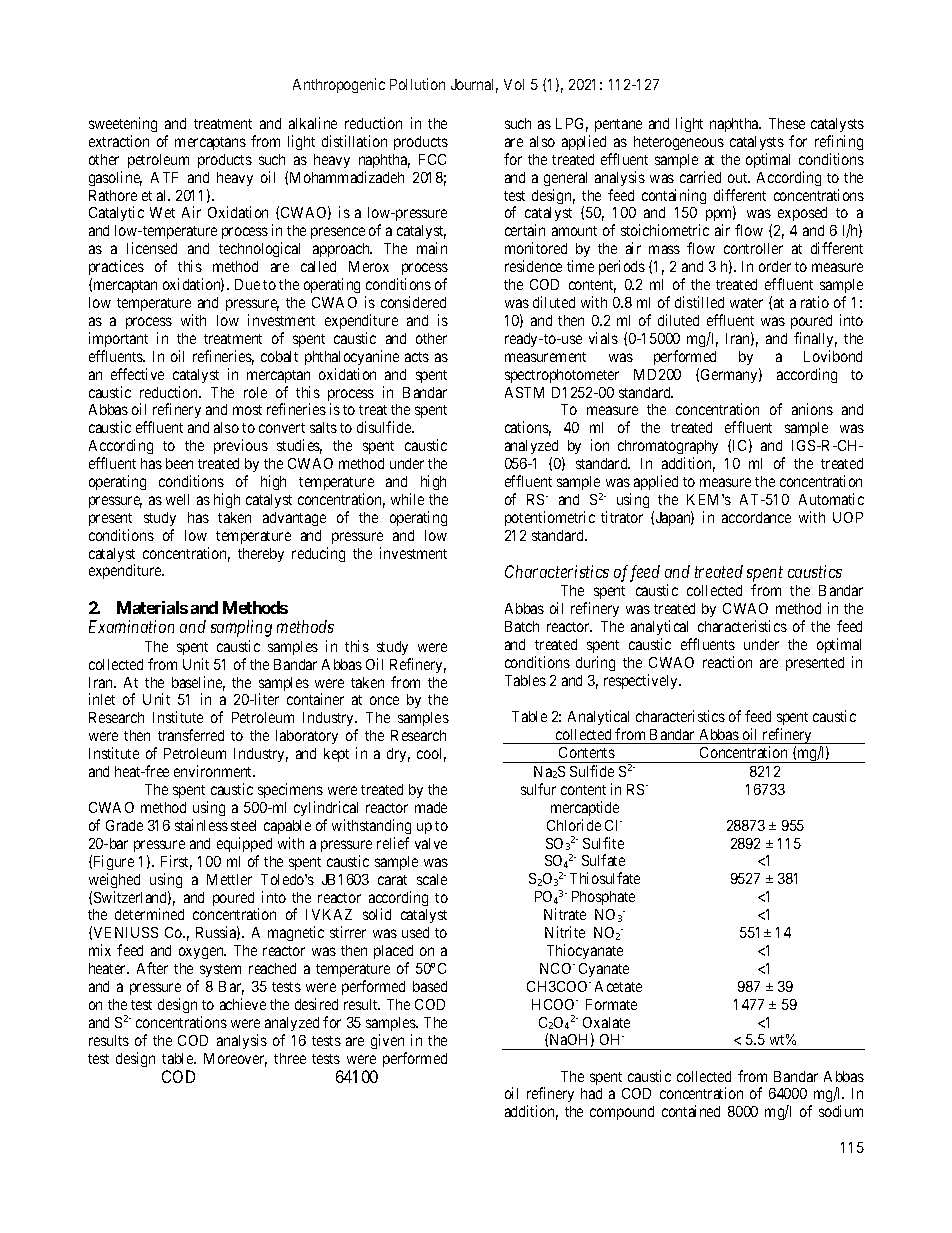 The image size is (952, 1233). I want to click on Materials, so click(152, 607).
